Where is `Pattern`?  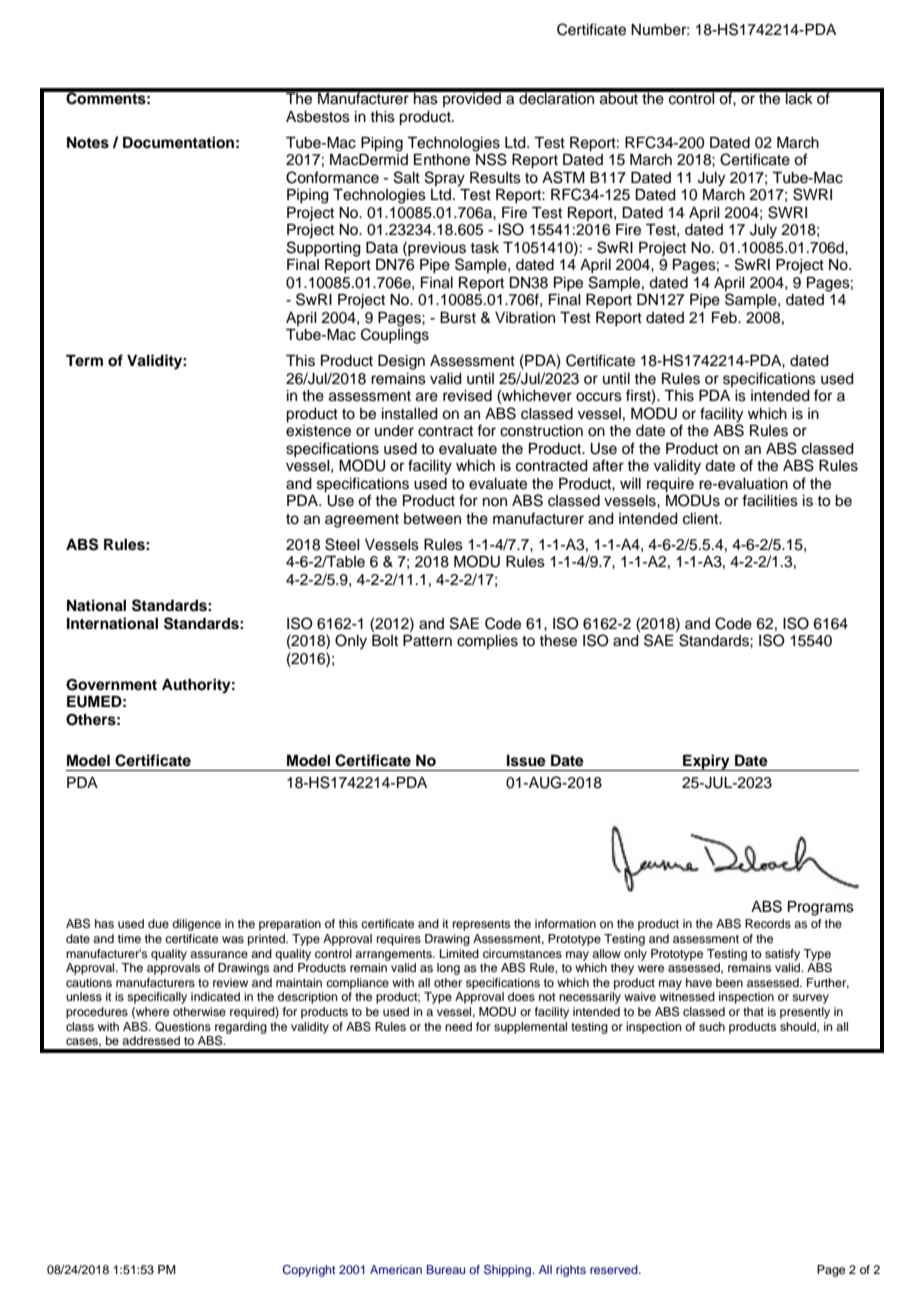
Pattern is located at coordinates (427, 641).
